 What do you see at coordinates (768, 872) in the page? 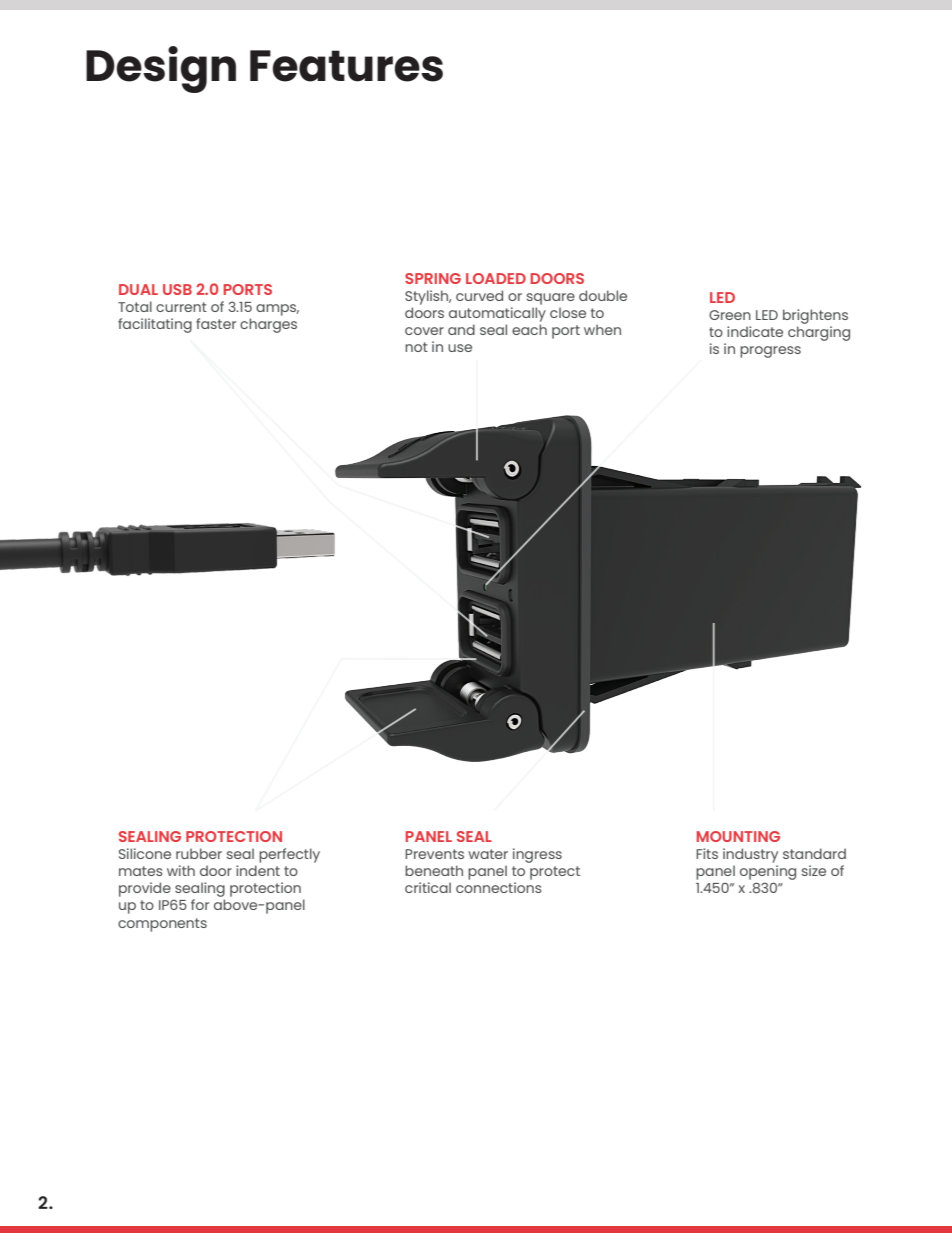
I see `opening` at bounding box center [768, 872].
